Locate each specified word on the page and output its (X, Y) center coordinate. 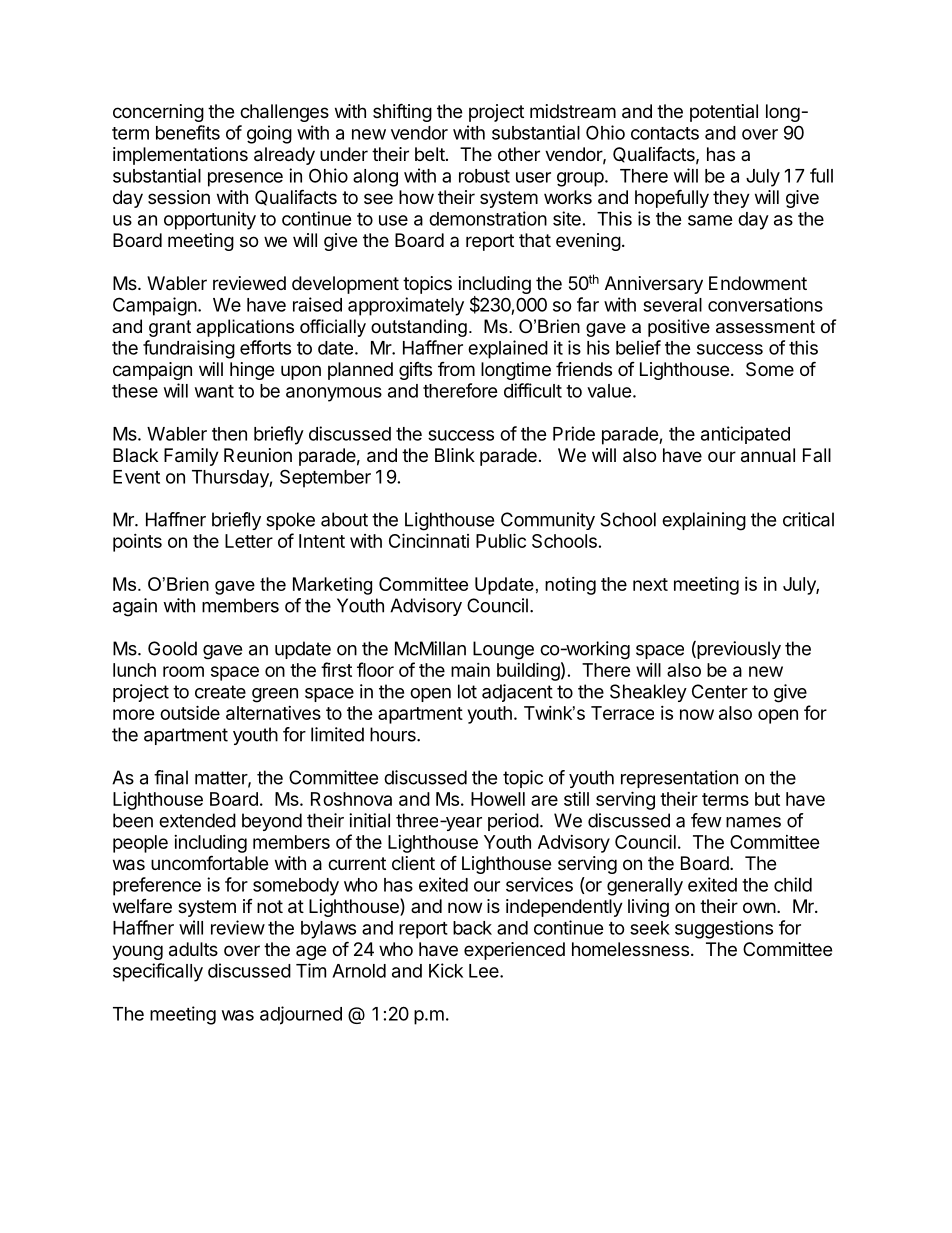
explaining (704, 521)
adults (193, 949)
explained (508, 349)
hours (394, 734)
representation (679, 779)
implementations (180, 156)
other (519, 154)
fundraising (189, 349)
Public (501, 540)
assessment (765, 327)
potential (724, 113)
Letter (249, 541)
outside (190, 712)
